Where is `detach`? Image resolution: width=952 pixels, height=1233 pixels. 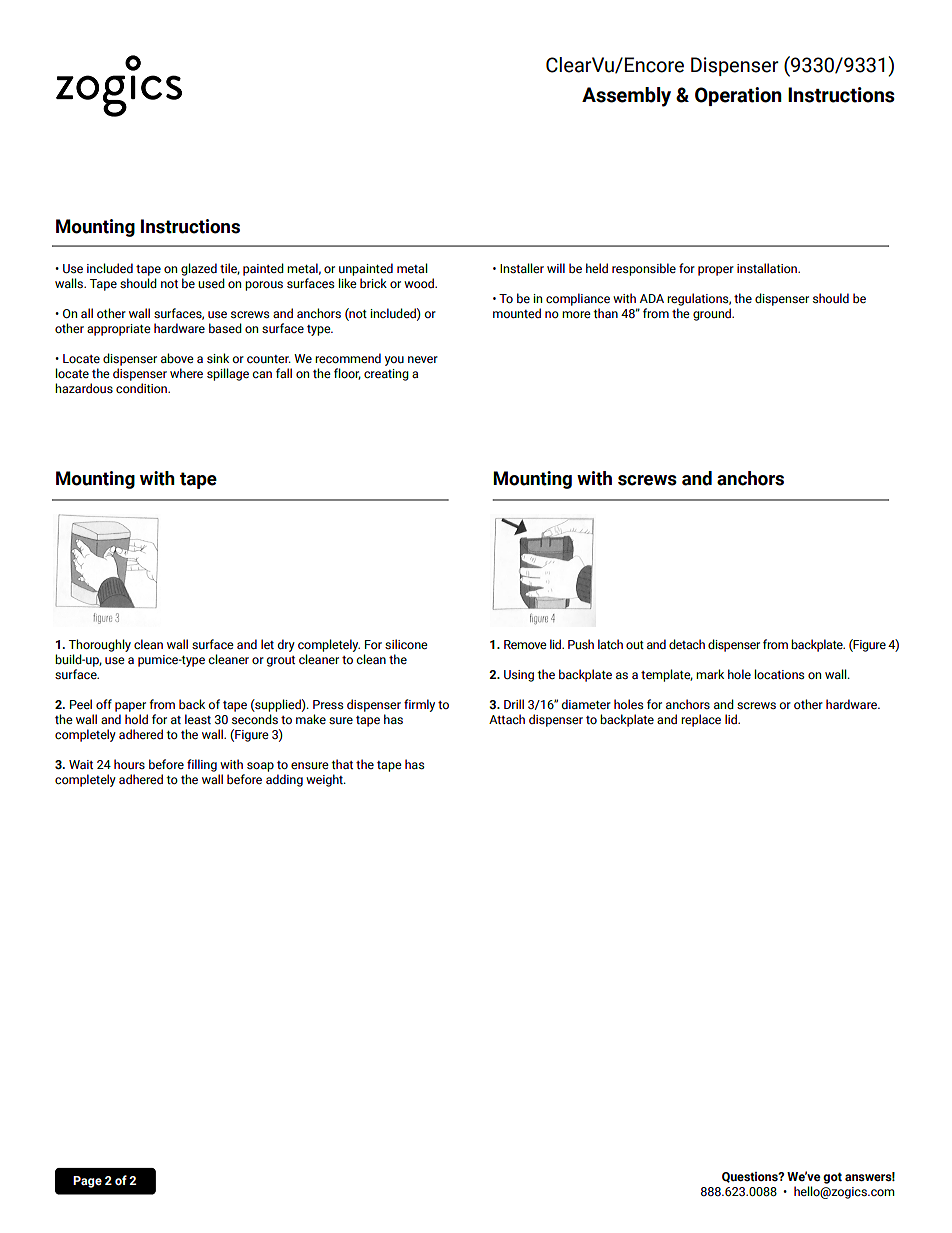 detach is located at coordinates (687, 644).
